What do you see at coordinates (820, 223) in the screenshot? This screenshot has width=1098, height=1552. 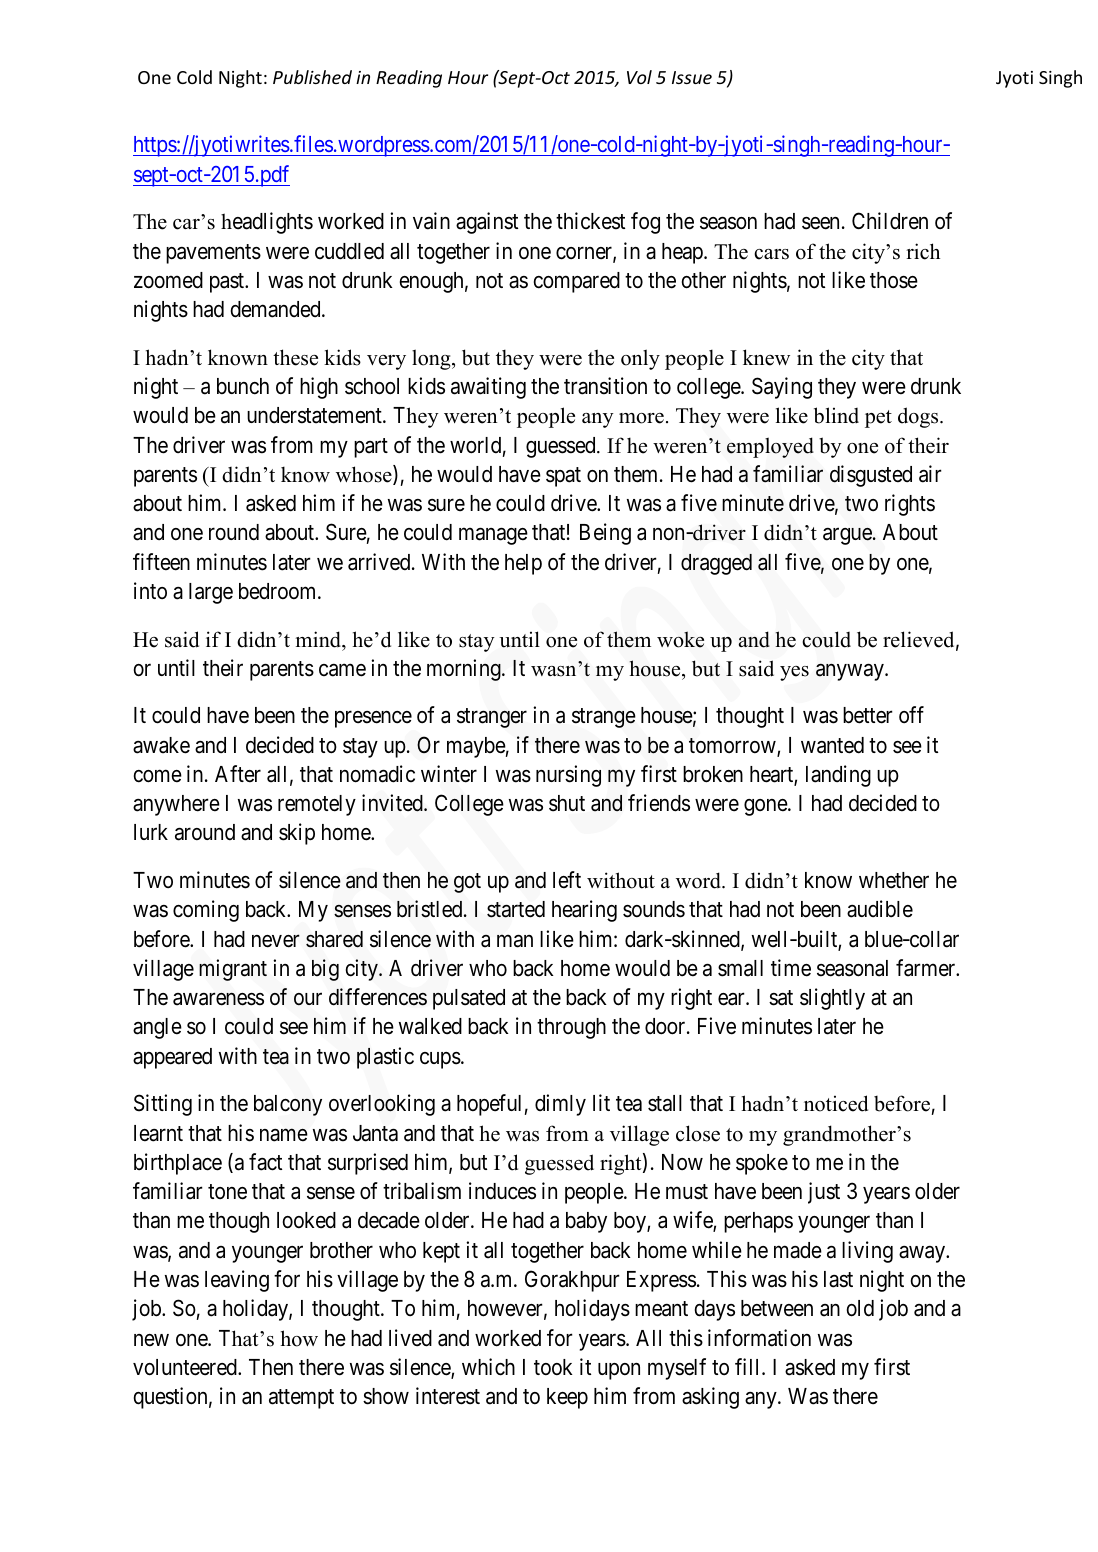 I see `seen` at bounding box center [820, 223].
